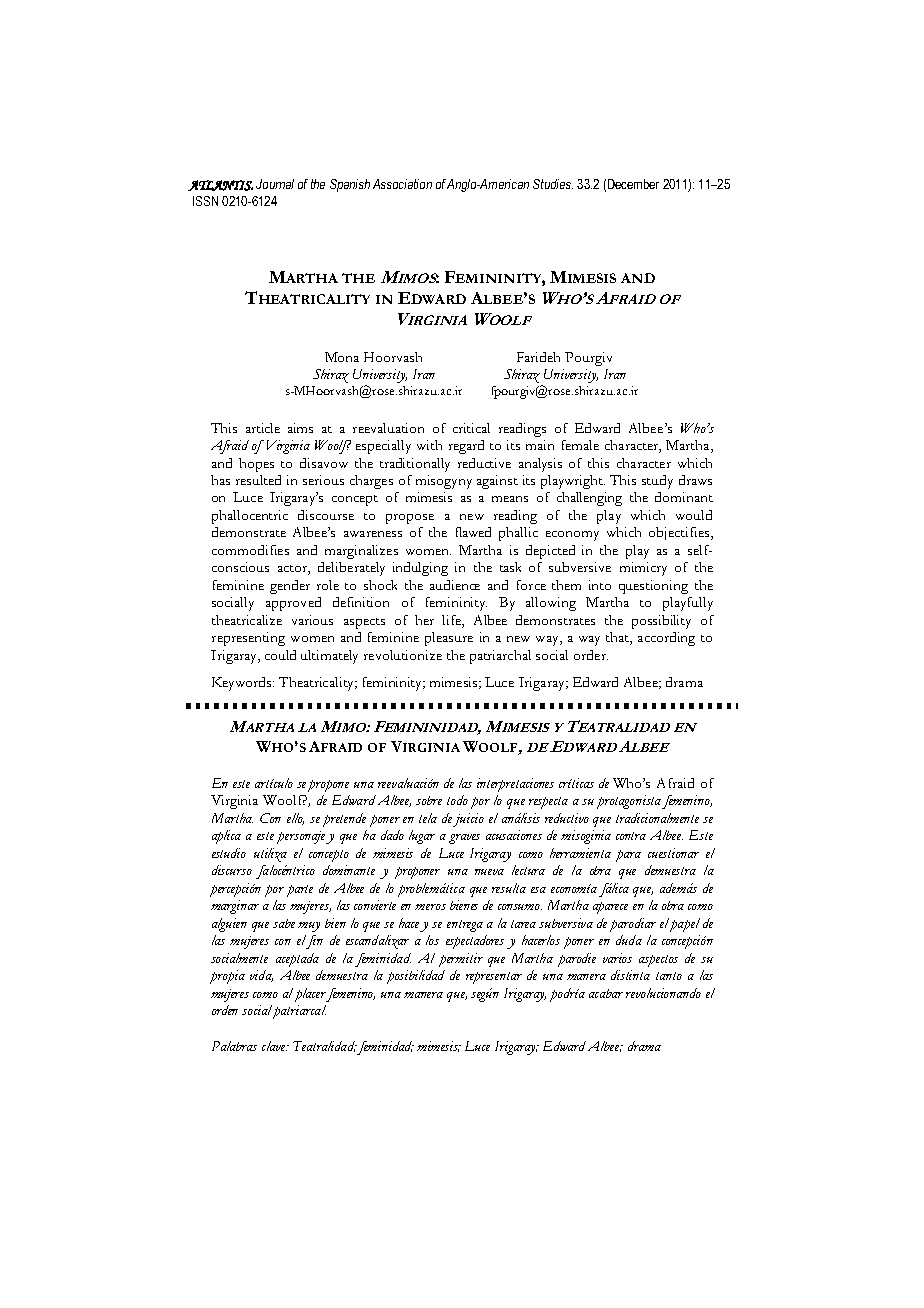 This document has height=1308, width=924. What do you see at coordinates (275, 184) in the document?
I see `Journal` at bounding box center [275, 184].
